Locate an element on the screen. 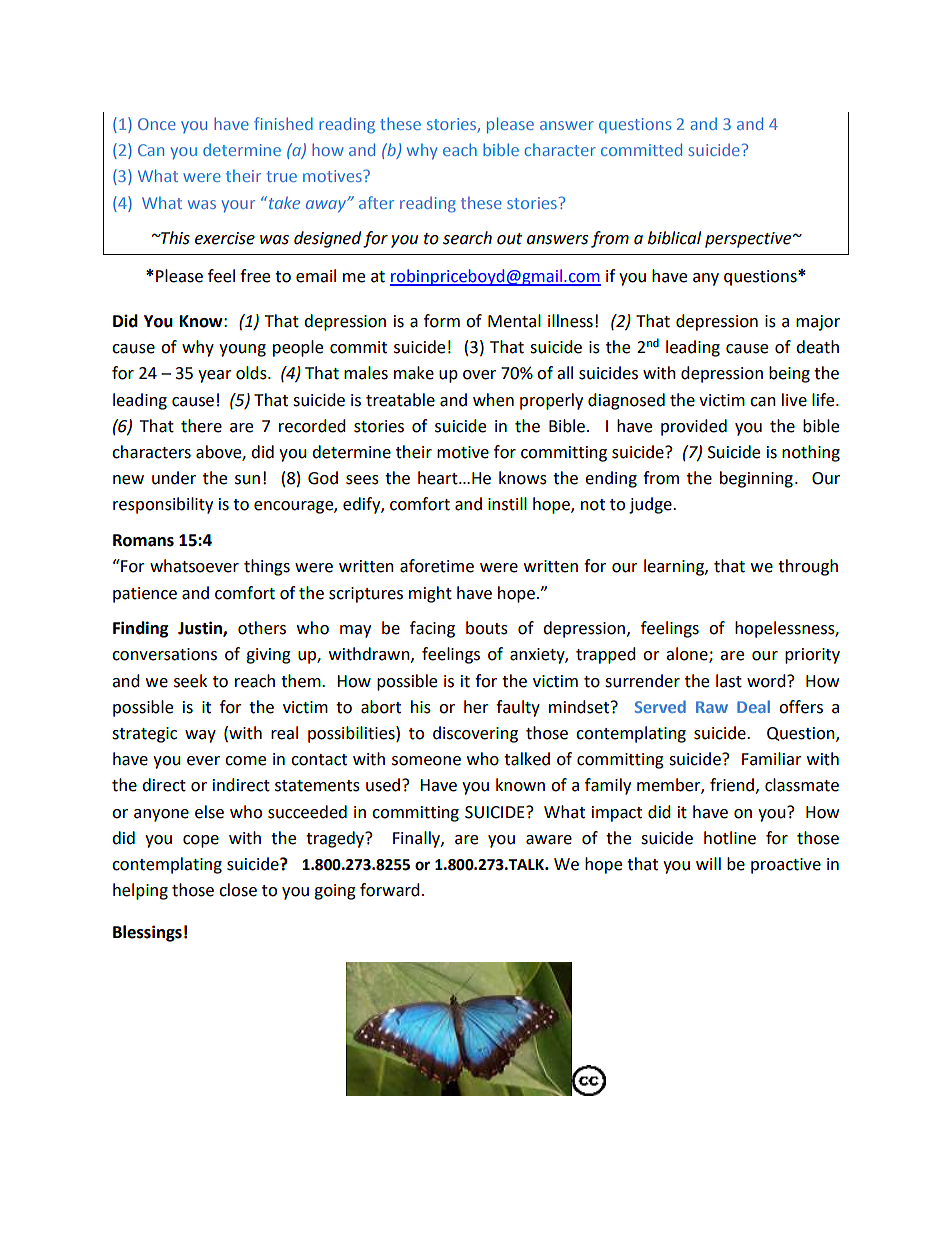 Image resolution: width=952 pixels, height=1233 pixels. close is located at coordinates (238, 890).
